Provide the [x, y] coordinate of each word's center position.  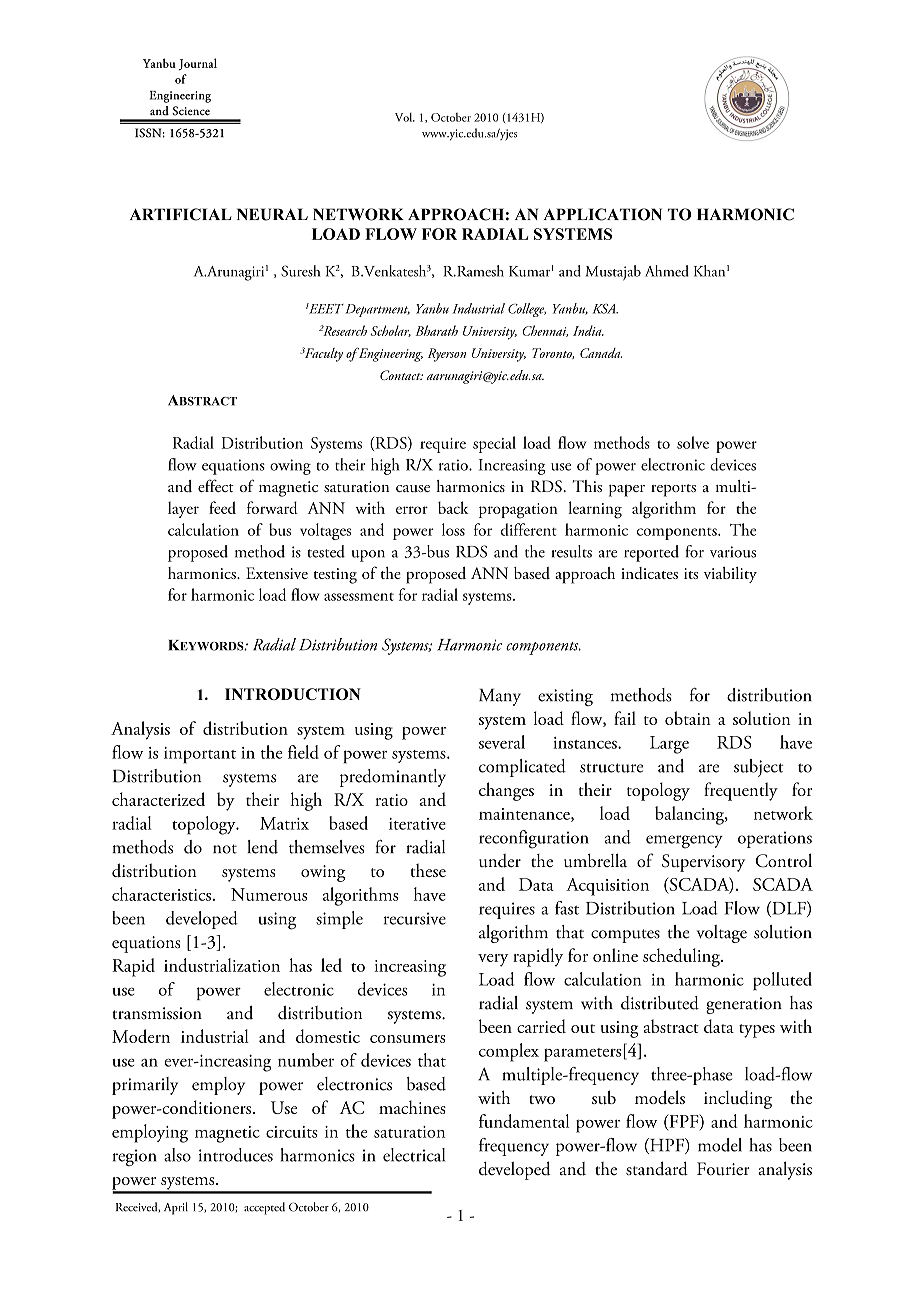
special [494, 444]
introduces [236, 1155]
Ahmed [667, 271]
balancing [690, 815]
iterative [417, 824]
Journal [198, 64]
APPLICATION [603, 214]
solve [693, 442]
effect [216, 485]
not [225, 849]
